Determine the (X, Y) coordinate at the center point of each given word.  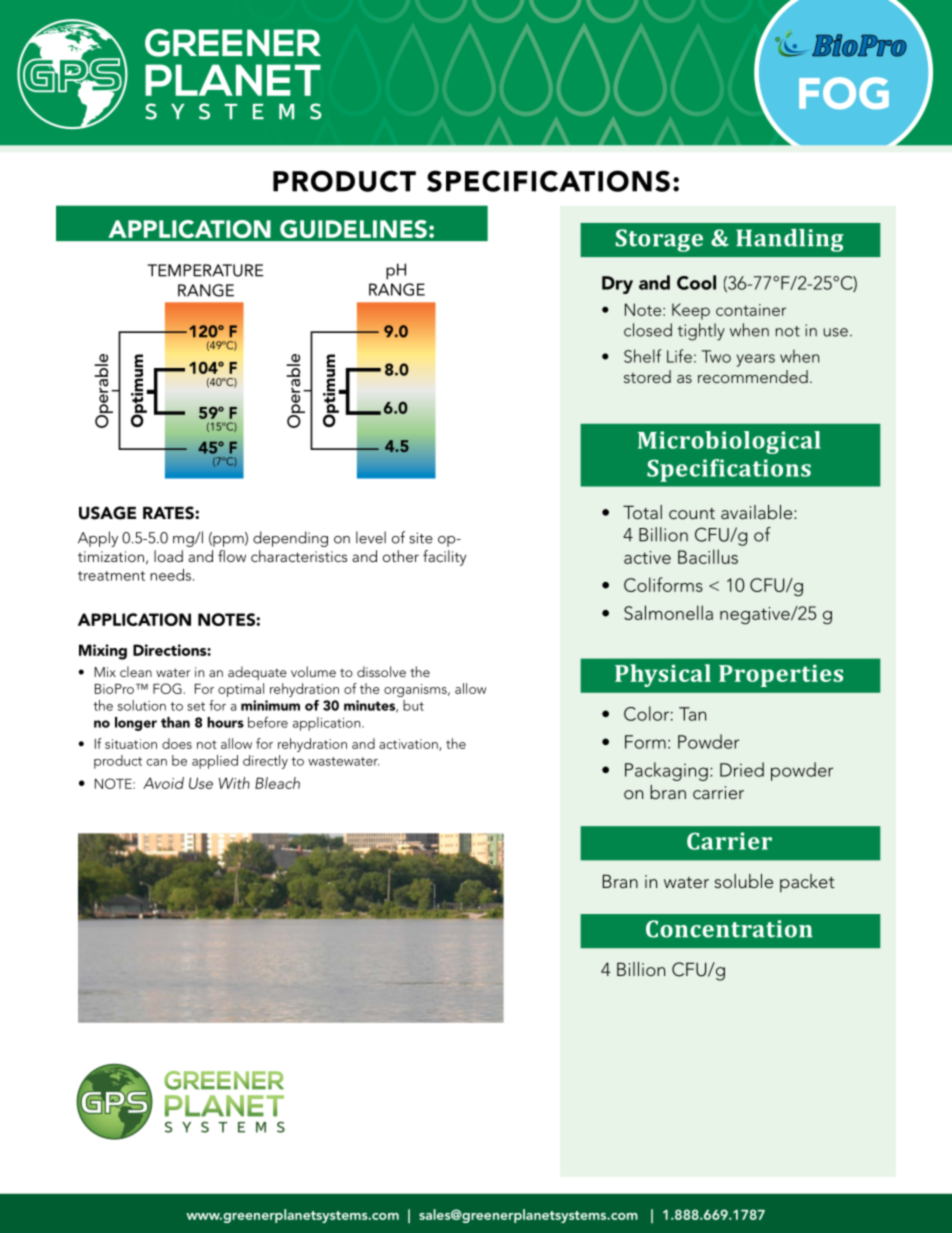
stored (647, 376)
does (177, 743)
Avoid (163, 783)
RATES (169, 513)
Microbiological (729, 442)
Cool (696, 282)
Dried (742, 769)
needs (170, 574)
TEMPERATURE (205, 270)
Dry (617, 285)
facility (445, 558)
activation (409, 745)
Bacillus (708, 556)
